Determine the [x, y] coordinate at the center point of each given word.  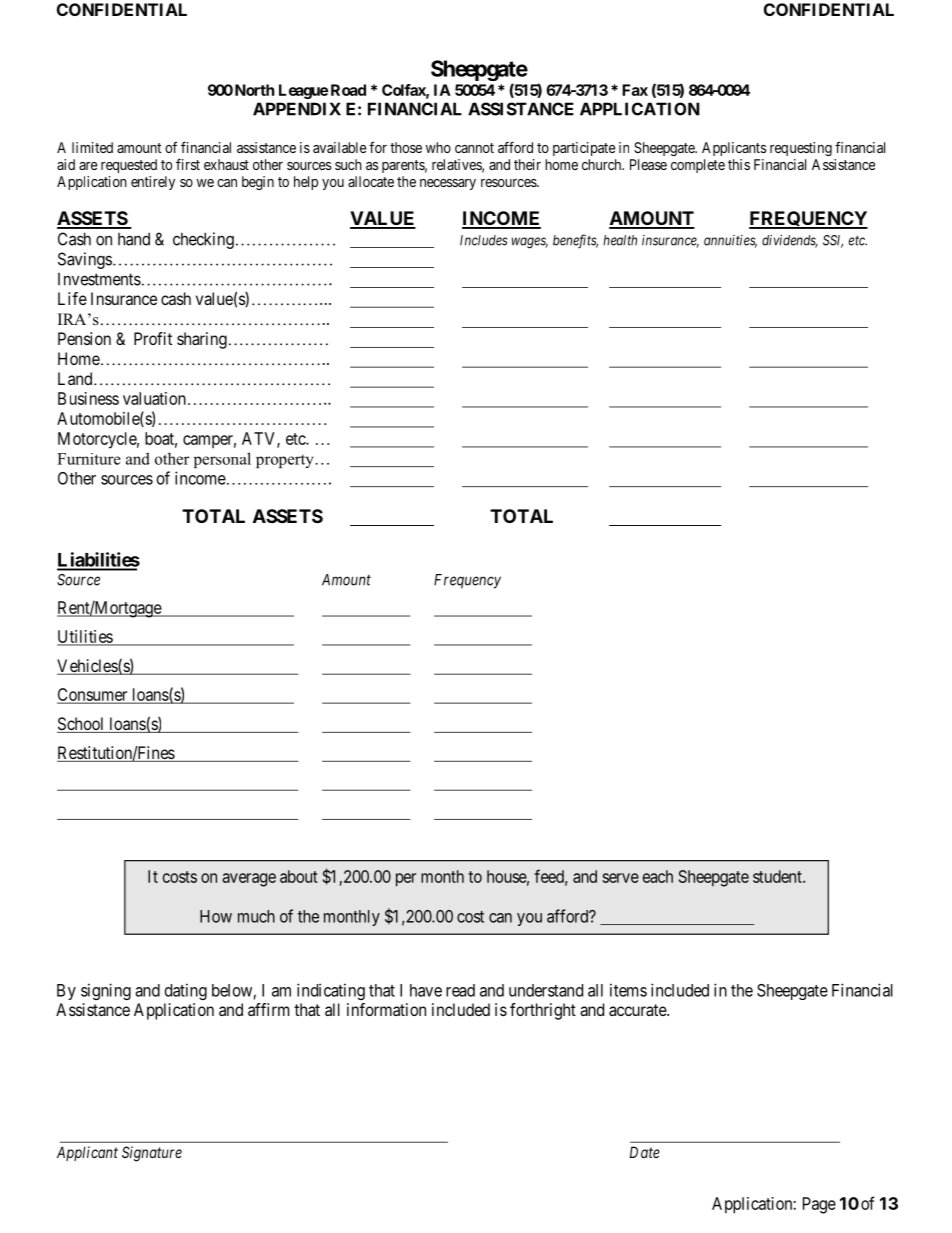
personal [222, 460]
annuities [730, 241]
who [438, 147]
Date [645, 1152]
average [249, 880]
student [778, 876]
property [286, 461]
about [299, 876]
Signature [152, 1154]
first [188, 164]
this [739, 164]
